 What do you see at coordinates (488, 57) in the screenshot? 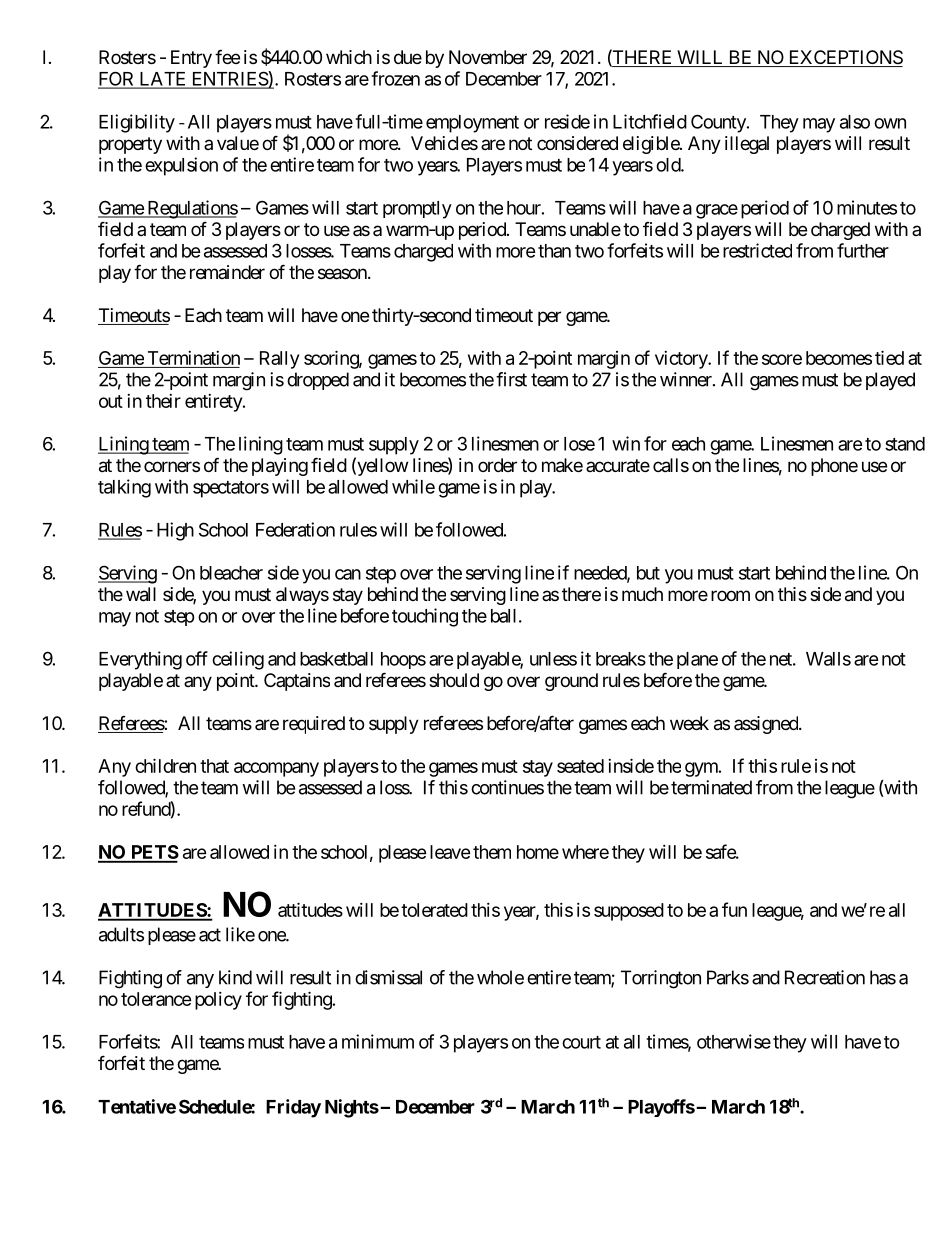
I see `November` at bounding box center [488, 57].
